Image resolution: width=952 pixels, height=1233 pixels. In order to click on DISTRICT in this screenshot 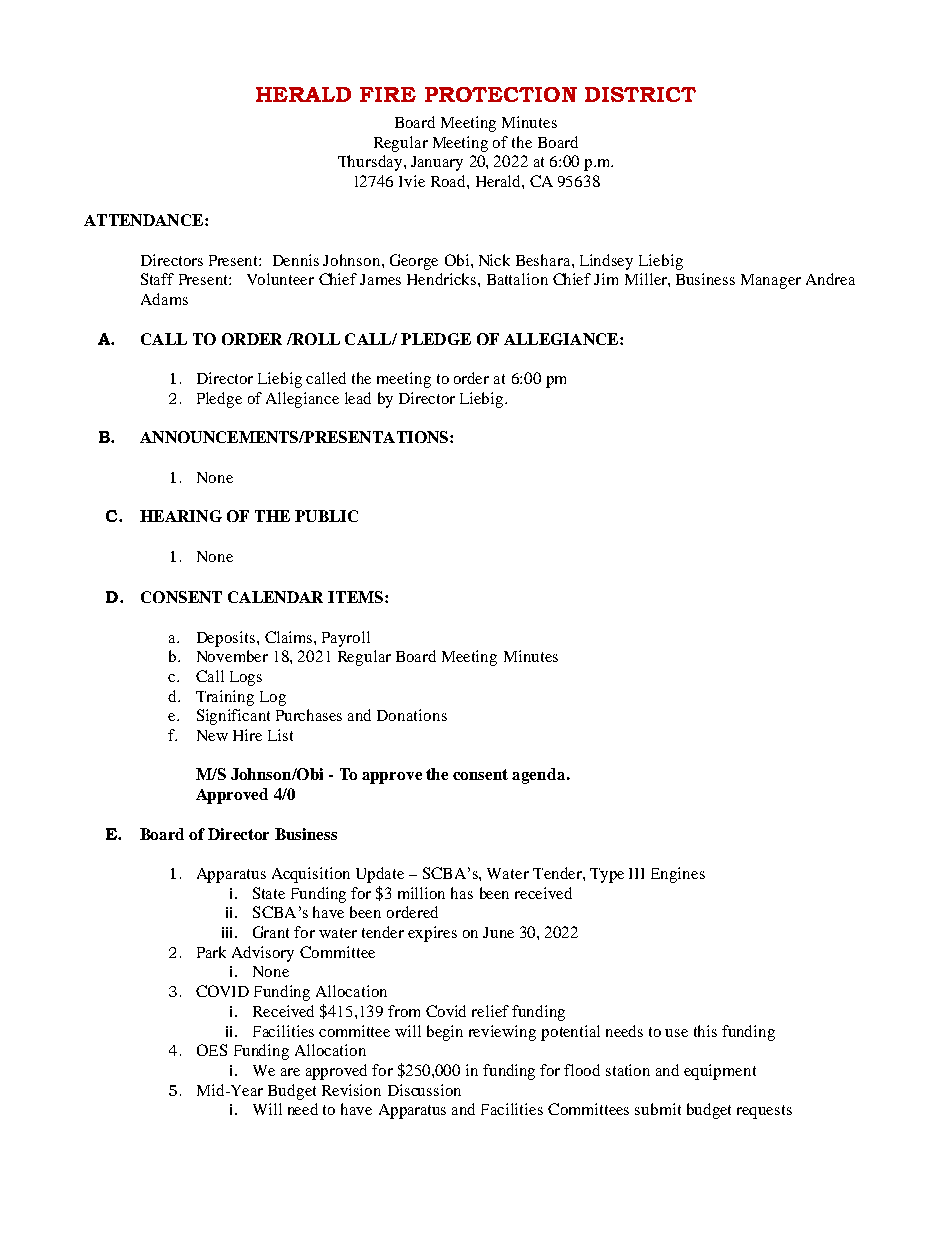, I will do `click(640, 94)`.
